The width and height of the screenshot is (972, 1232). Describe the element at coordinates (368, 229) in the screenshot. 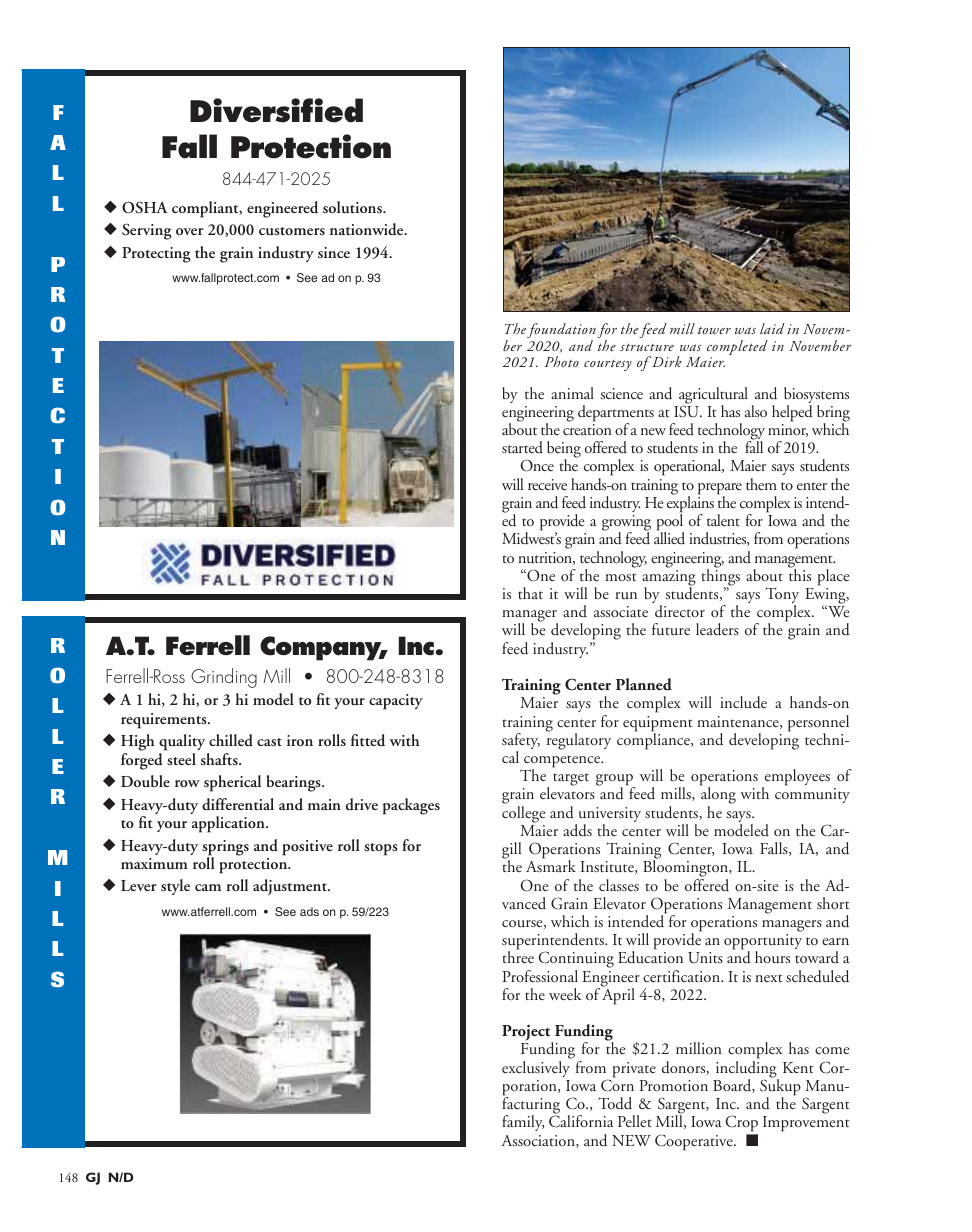

I see `nationwide` at that location.
